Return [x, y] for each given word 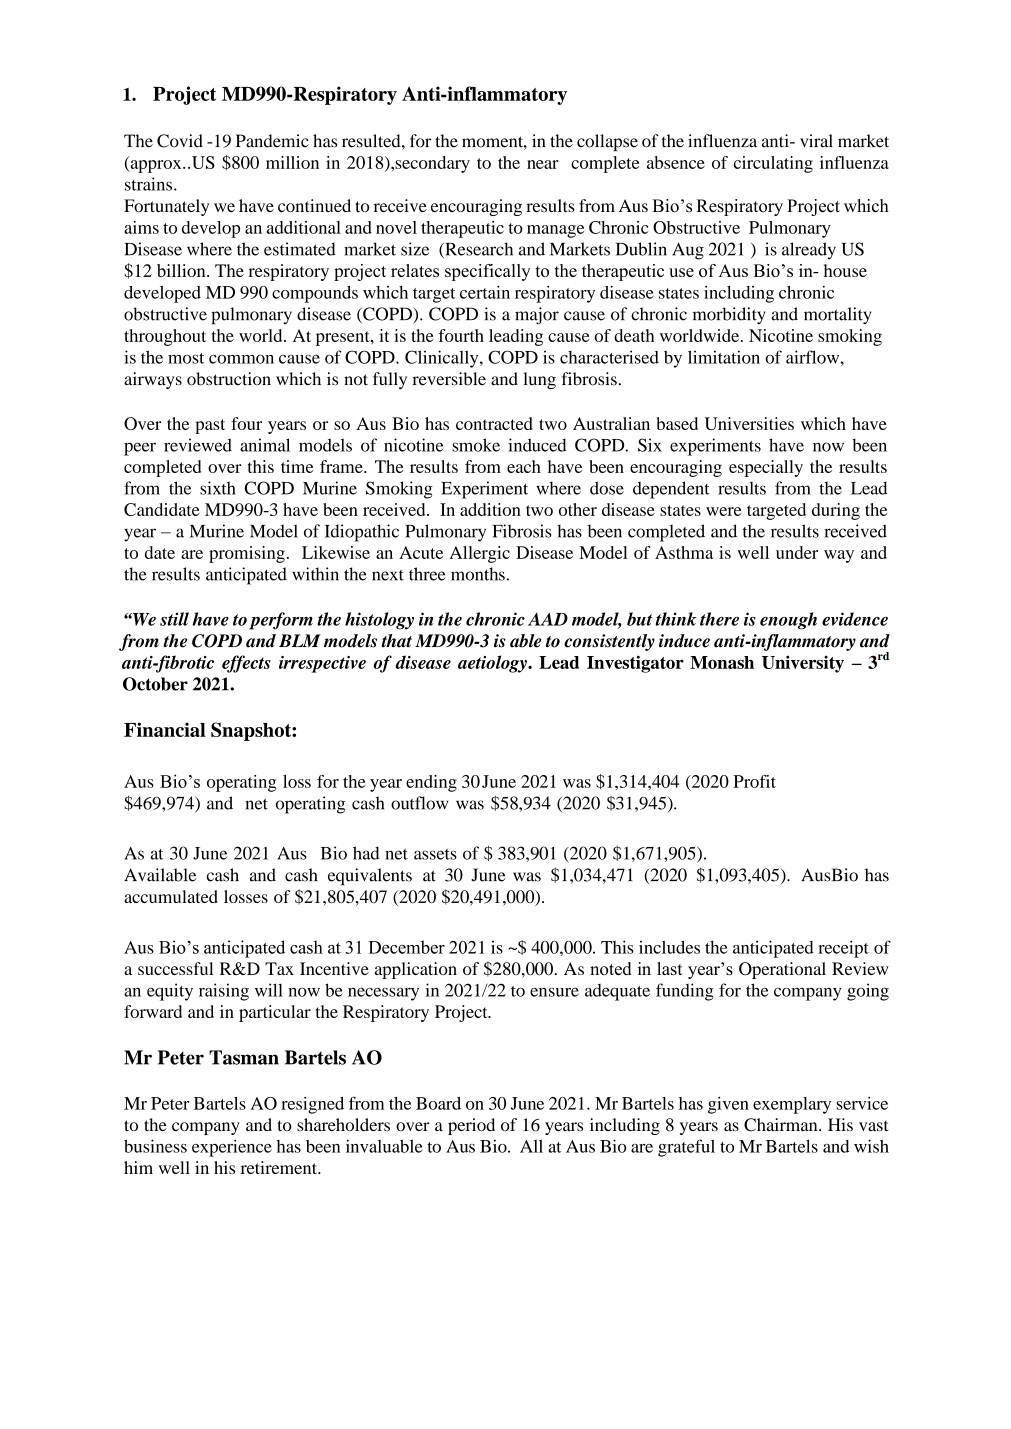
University [803, 664]
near [543, 164]
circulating [773, 164]
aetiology [493, 664]
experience [232, 1148]
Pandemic [272, 141]
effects [246, 664]
